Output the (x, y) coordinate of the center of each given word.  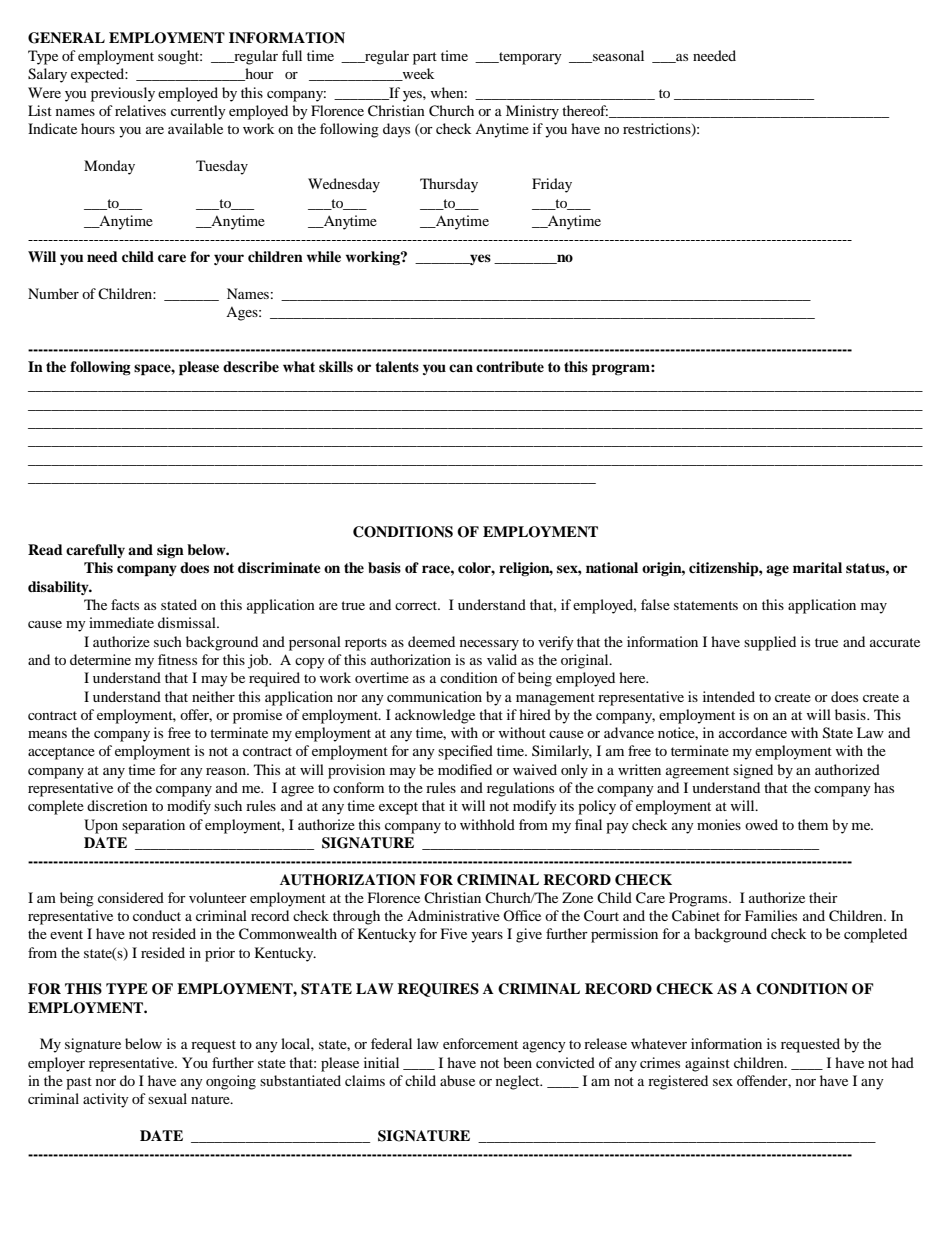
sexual (167, 1098)
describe (251, 366)
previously (123, 94)
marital (817, 567)
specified (465, 752)
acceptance (61, 753)
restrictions (658, 130)
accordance (753, 732)
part (425, 58)
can (461, 368)
